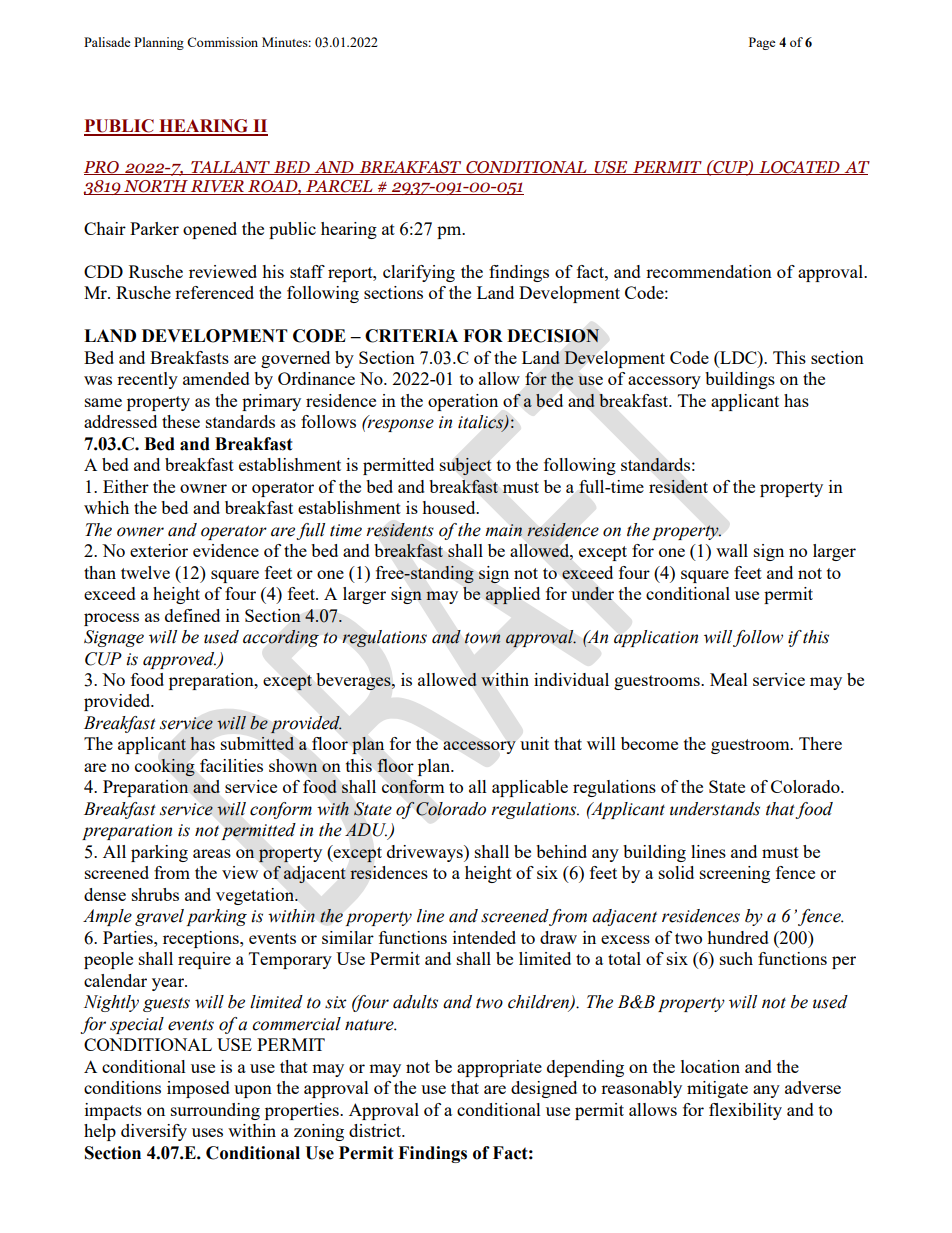  Describe the element at coordinates (732, 550) in the screenshot. I see `wall` at that location.
